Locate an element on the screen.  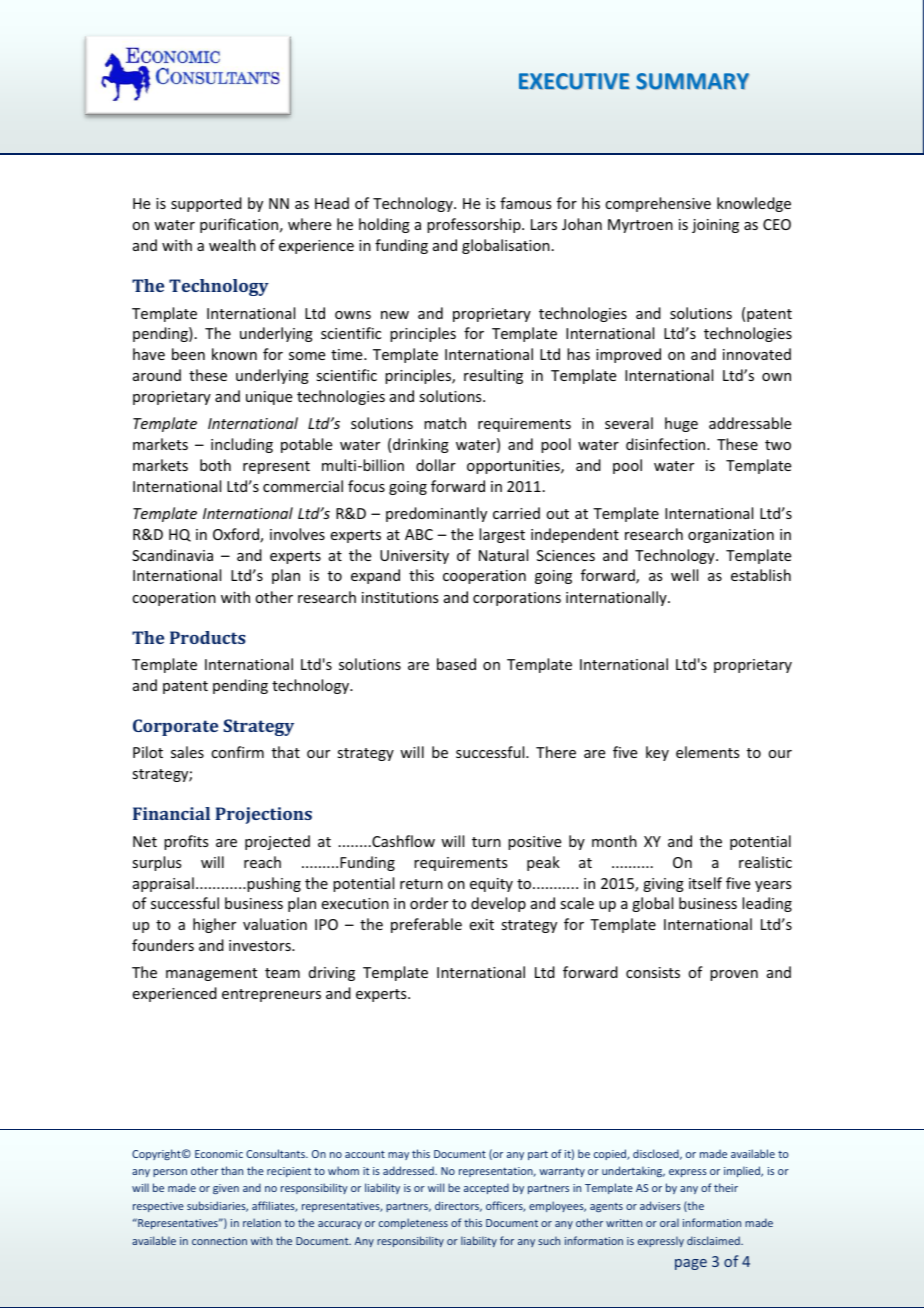
connection is located at coordinates (219, 1241).
